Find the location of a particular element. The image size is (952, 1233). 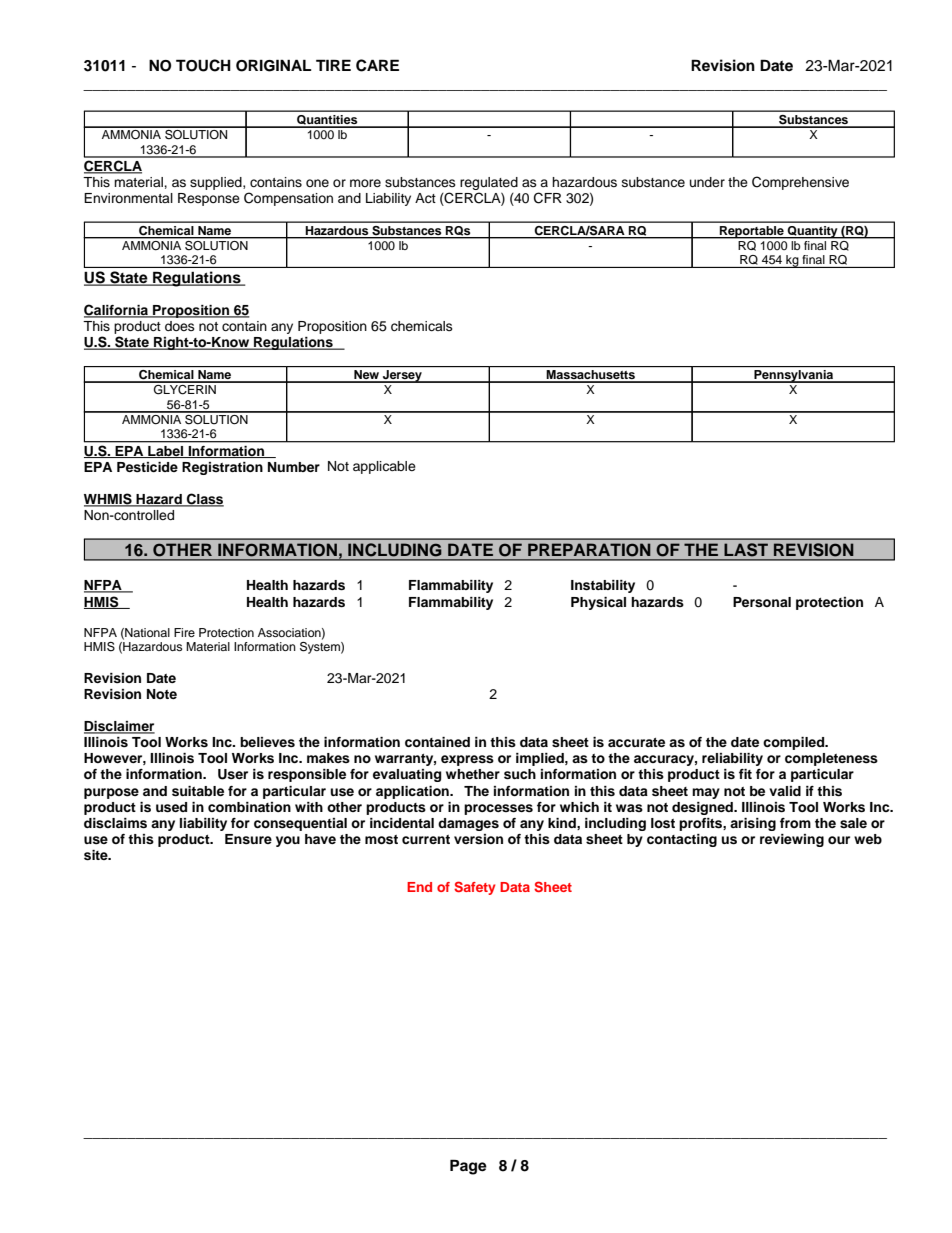

TOUCH is located at coordinates (203, 65).
